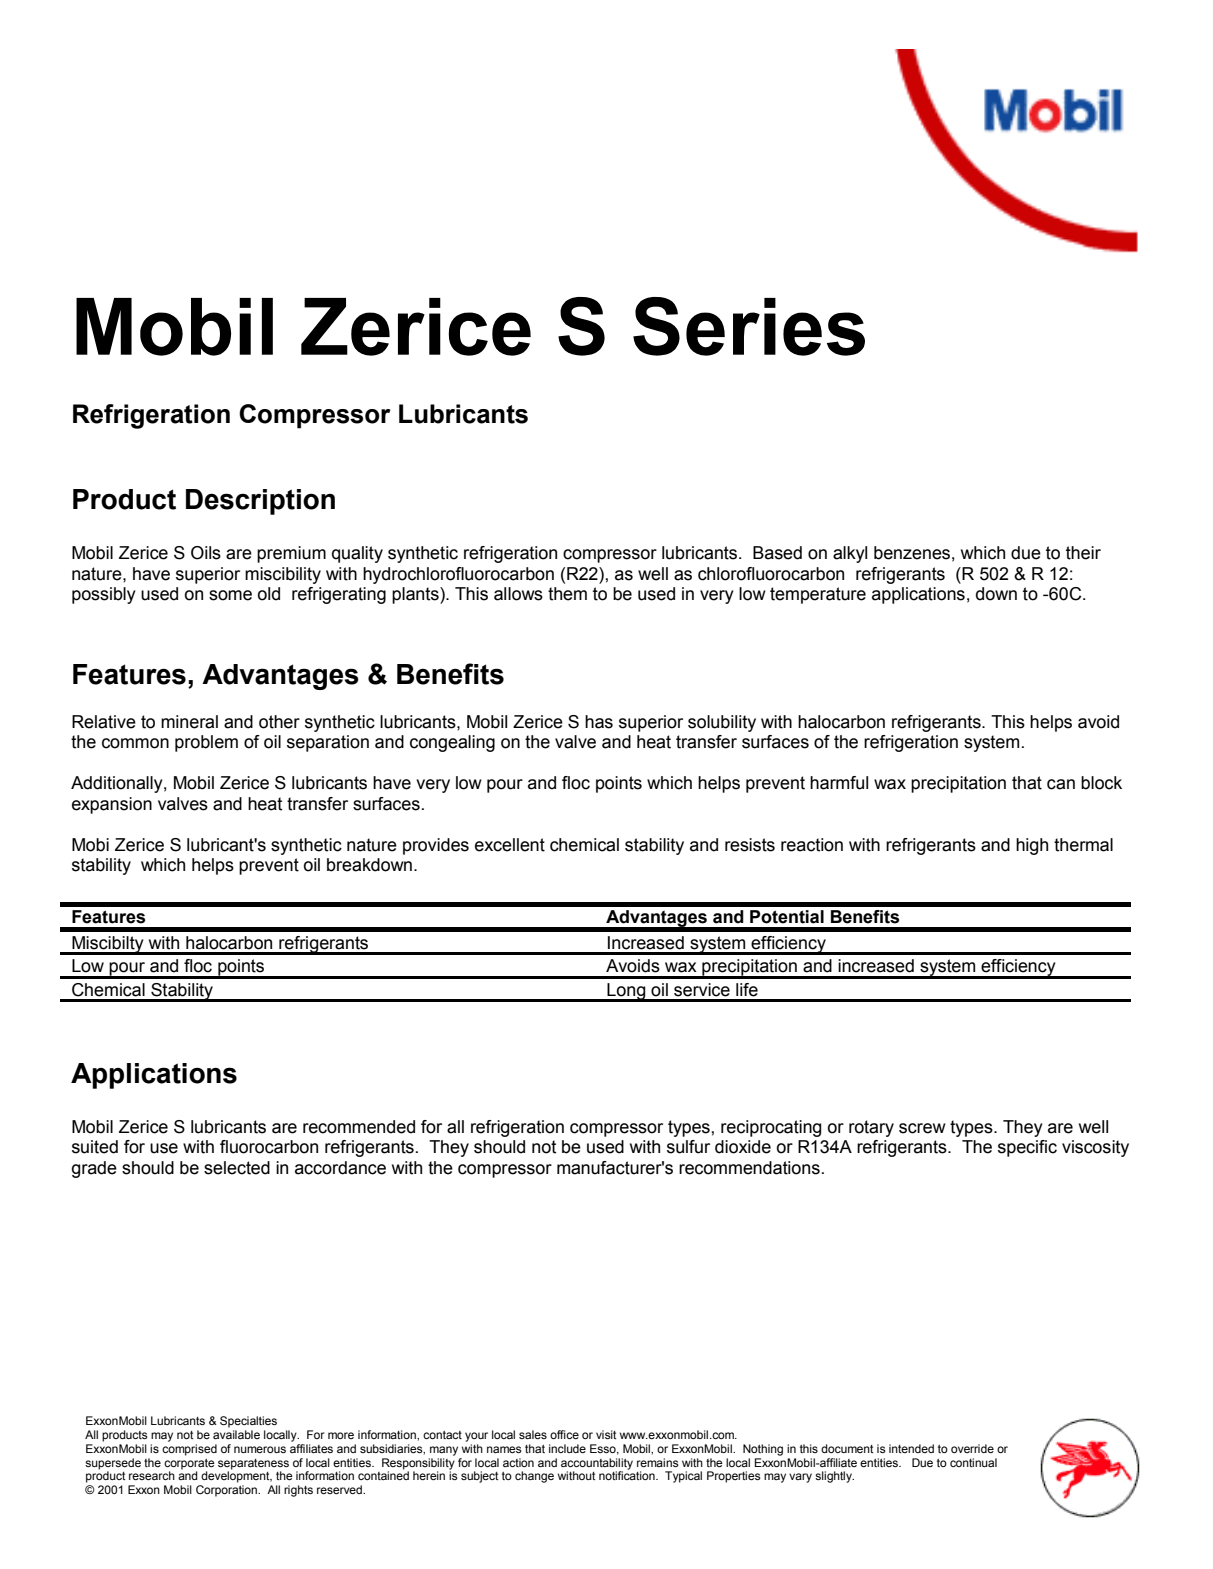 This image has width=1213, height=1569. Describe the element at coordinates (112, 805) in the image. I see `expansion` at that location.
